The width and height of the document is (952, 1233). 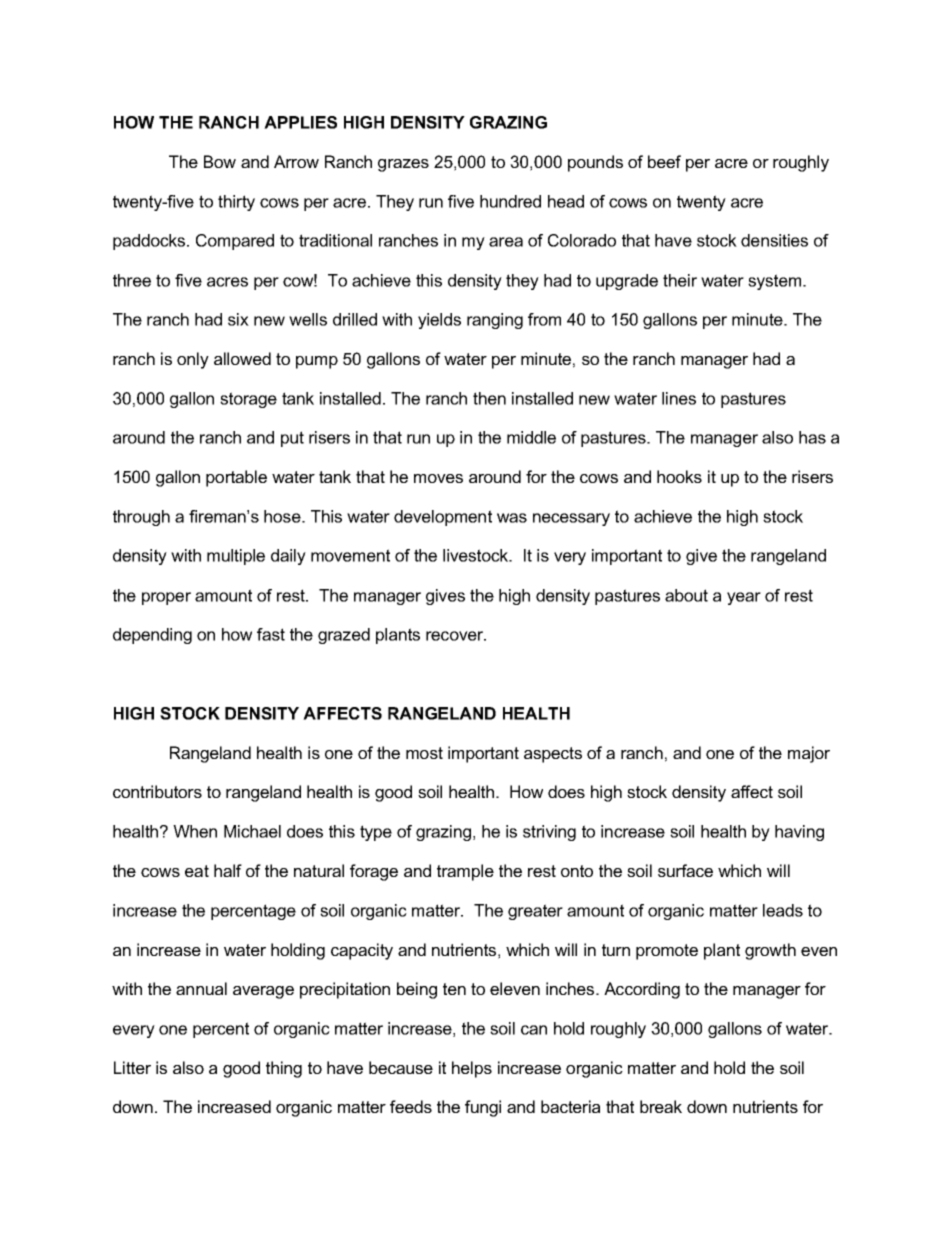 I want to click on major, so click(x=809, y=754).
